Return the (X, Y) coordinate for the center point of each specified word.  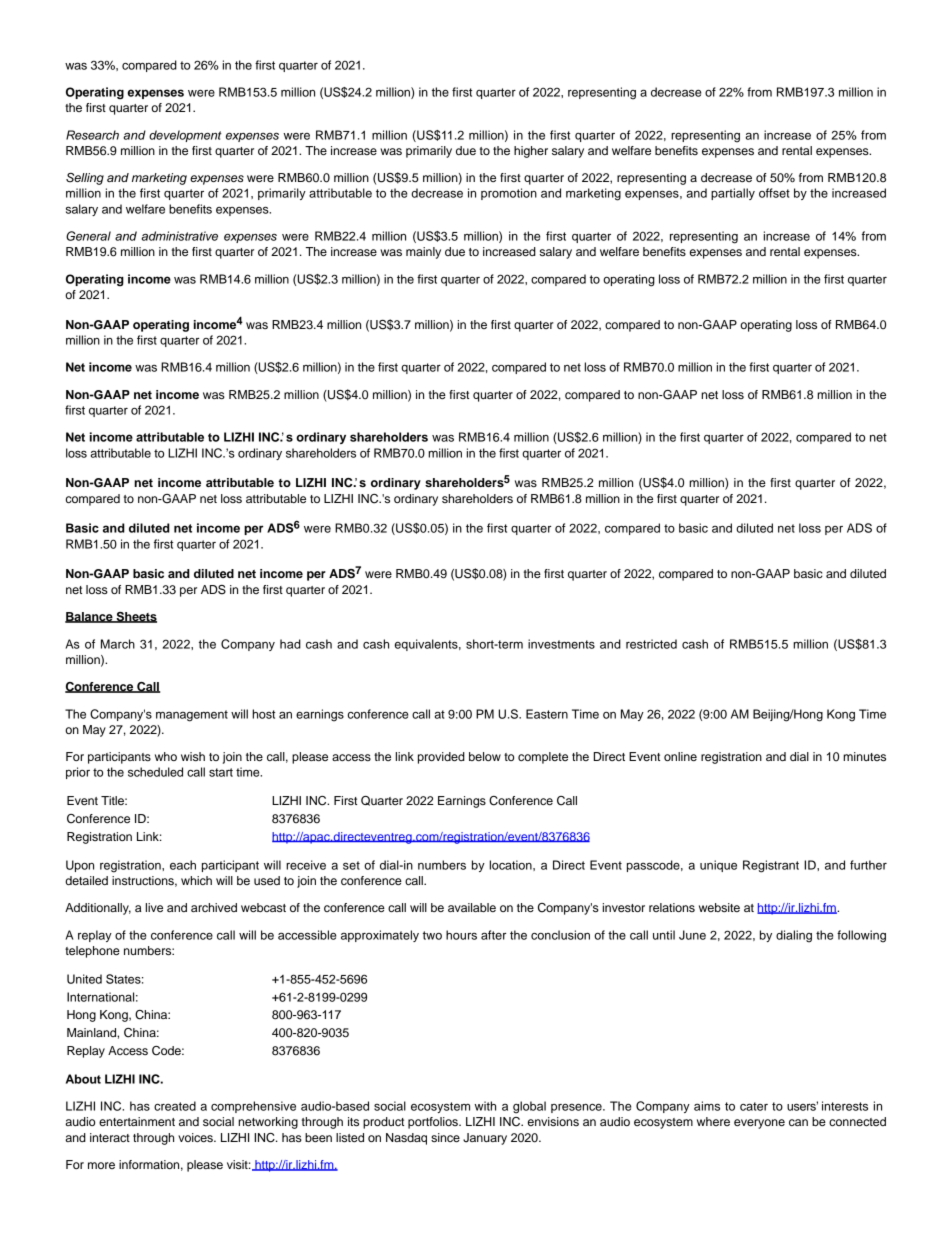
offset (774, 193)
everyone (759, 1124)
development (185, 136)
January (485, 1139)
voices (196, 1137)
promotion (509, 194)
